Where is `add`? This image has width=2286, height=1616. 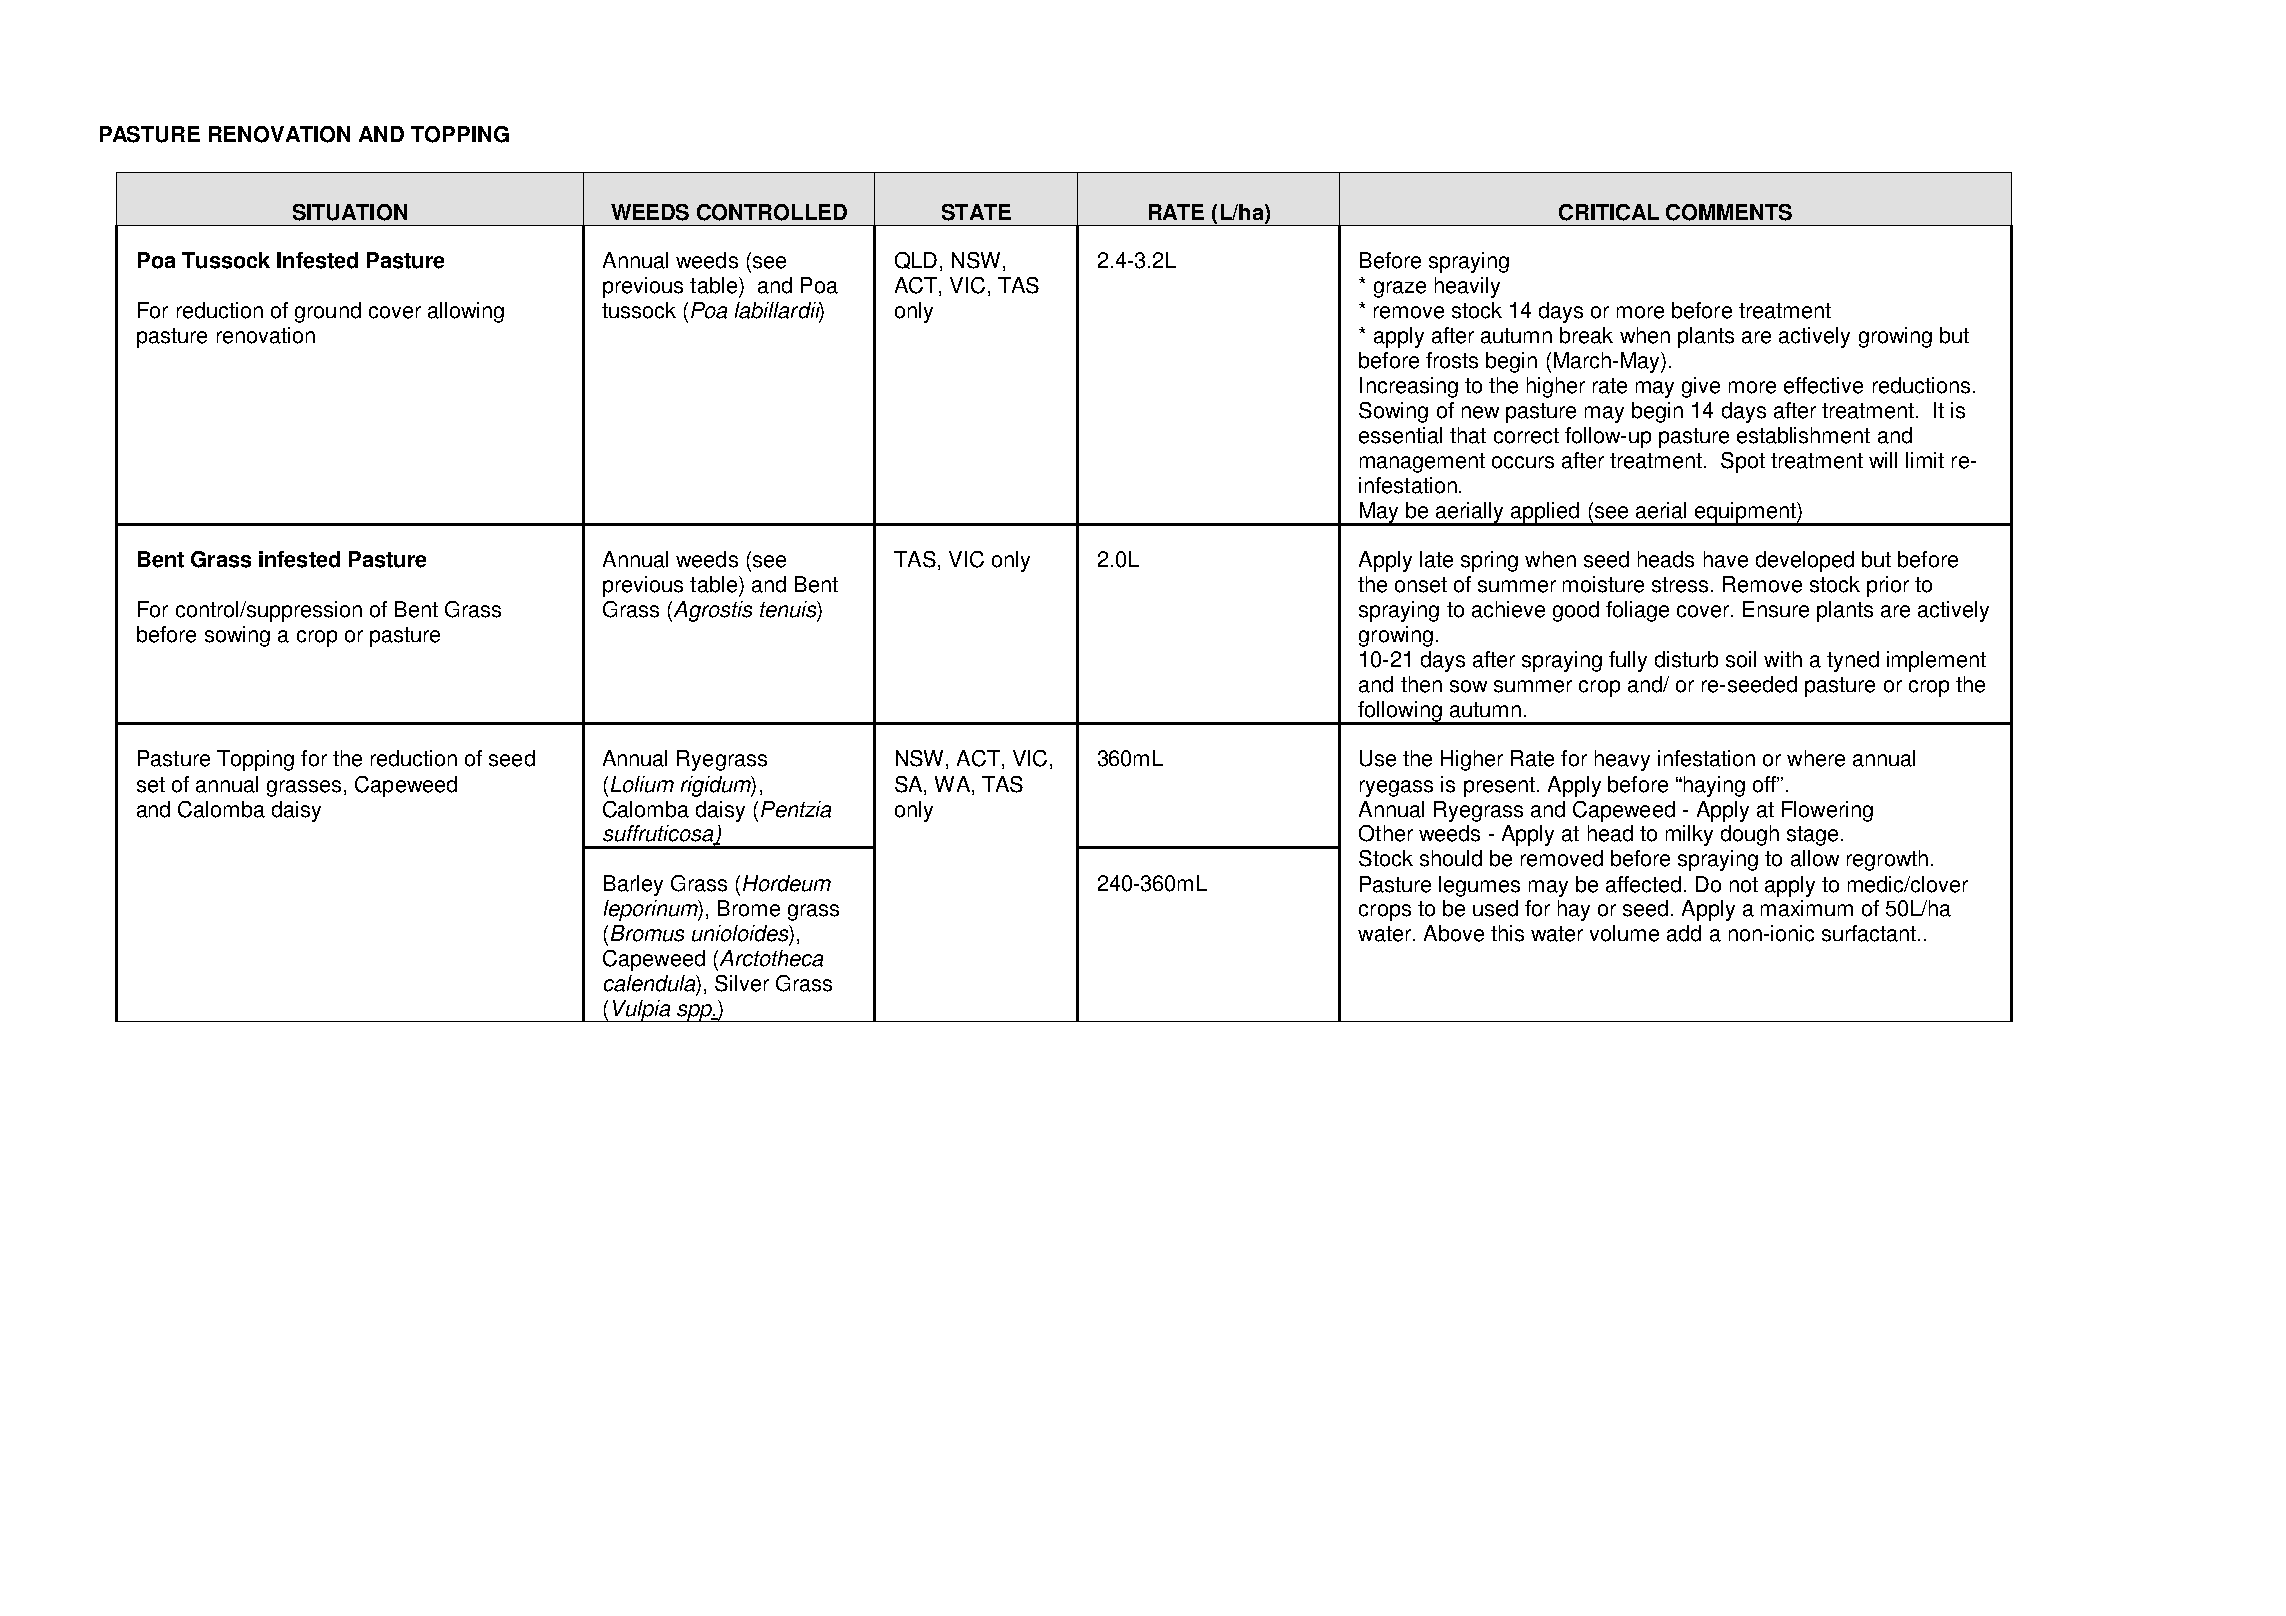
add is located at coordinates (1684, 933).
